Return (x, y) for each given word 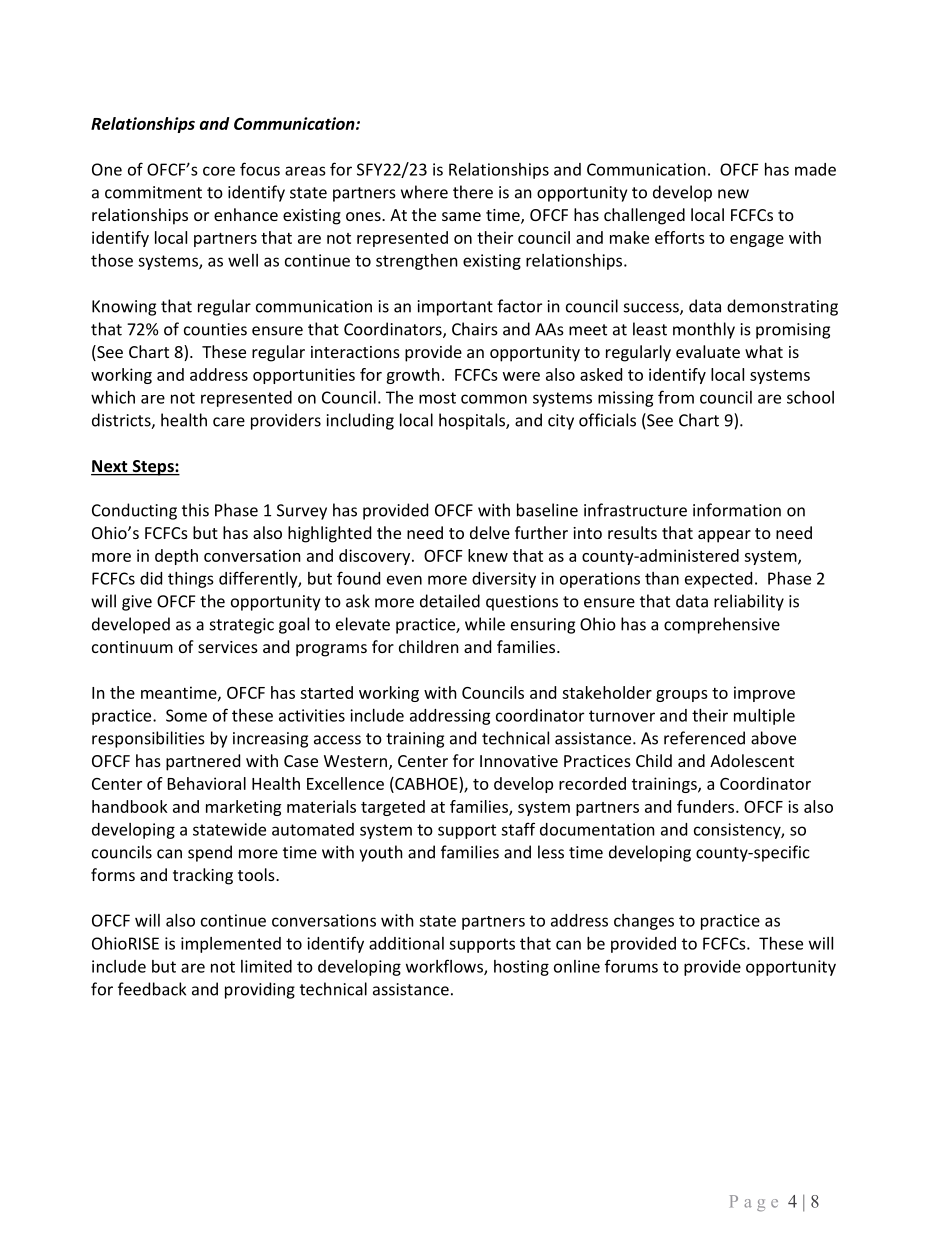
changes (644, 922)
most (437, 398)
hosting (521, 968)
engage (757, 241)
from (676, 397)
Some (186, 715)
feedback (152, 989)
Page (754, 1203)
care (229, 422)
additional (406, 943)
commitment (153, 192)
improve (764, 694)
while (485, 624)
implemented (231, 945)
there (473, 192)
